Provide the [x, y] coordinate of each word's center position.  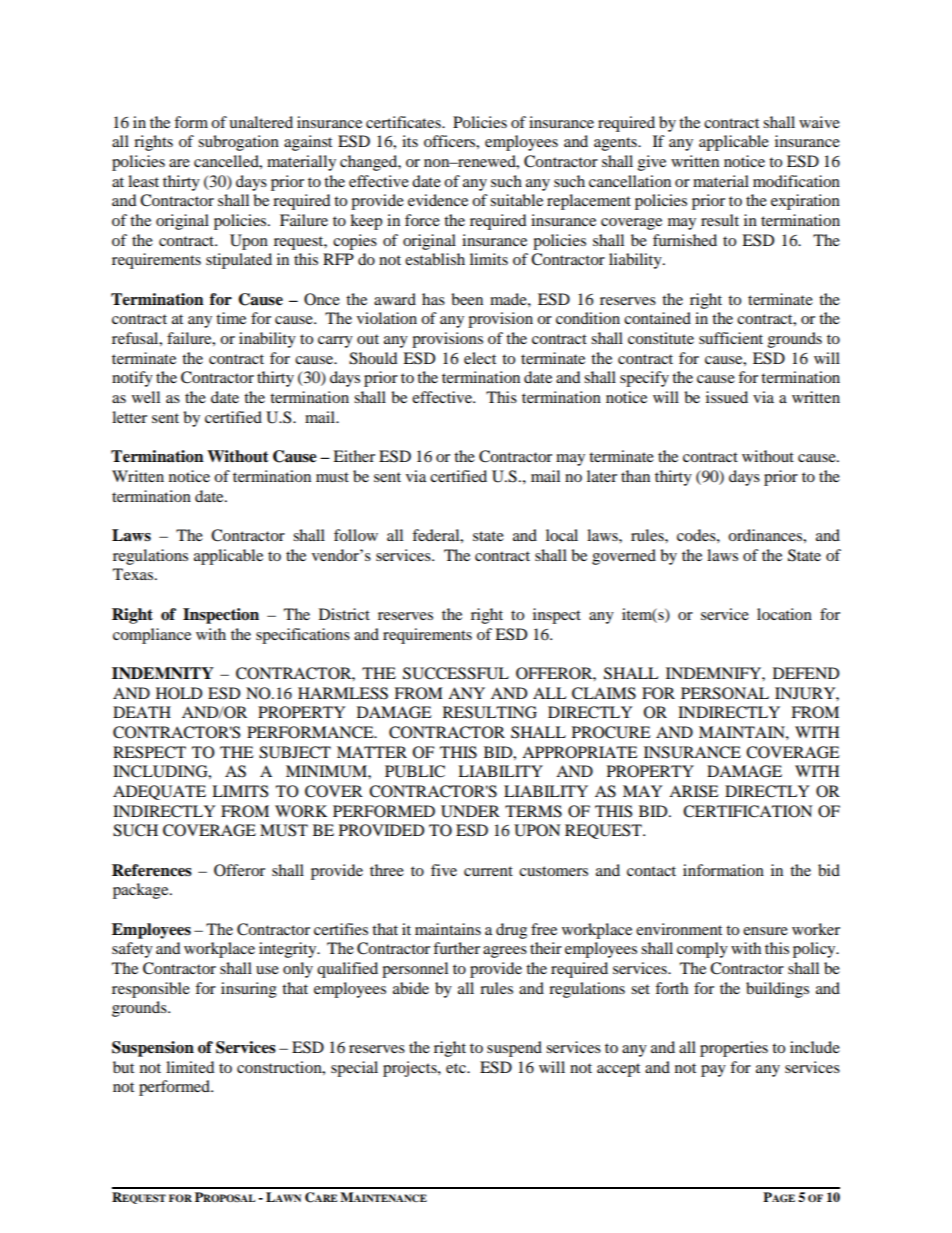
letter [129, 417]
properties [734, 1049]
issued [727, 397]
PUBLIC [415, 771]
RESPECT [149, 752]
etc [457, 1068]
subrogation [238, 143]
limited [190, 1067]
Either [354, 456]
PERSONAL [725, 693]
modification [796, 181]
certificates [404, 122]
